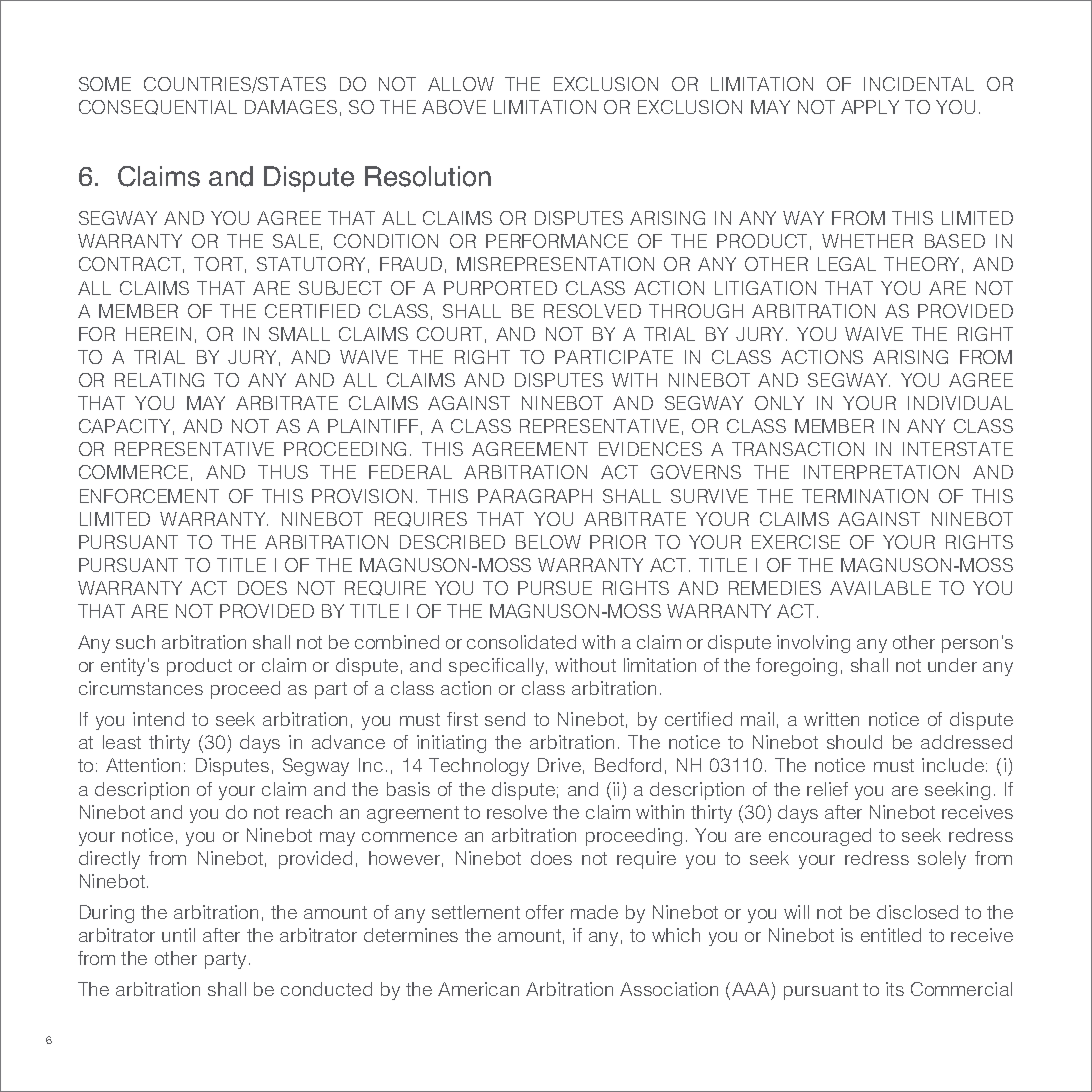 This image has height=1092, width=1092. Describe the element at coordinates (159, 380) in the image. I see `RELATING` at that location.
